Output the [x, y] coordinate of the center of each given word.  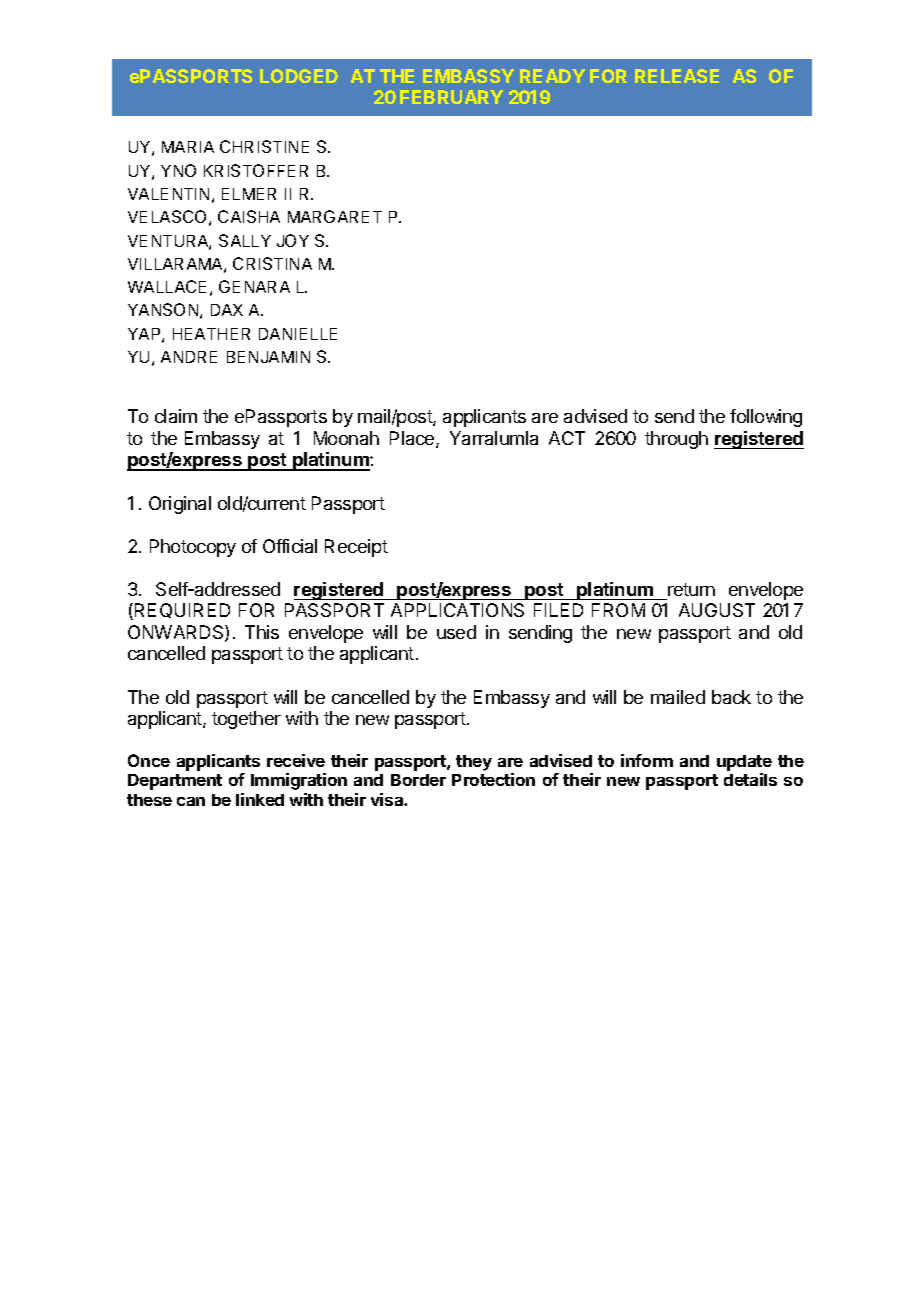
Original [180, 505]
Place [413, 439]
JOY [293, 240]
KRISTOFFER [256, 170]
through [676, 440]
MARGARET [335, 216]
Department [175, 782]
